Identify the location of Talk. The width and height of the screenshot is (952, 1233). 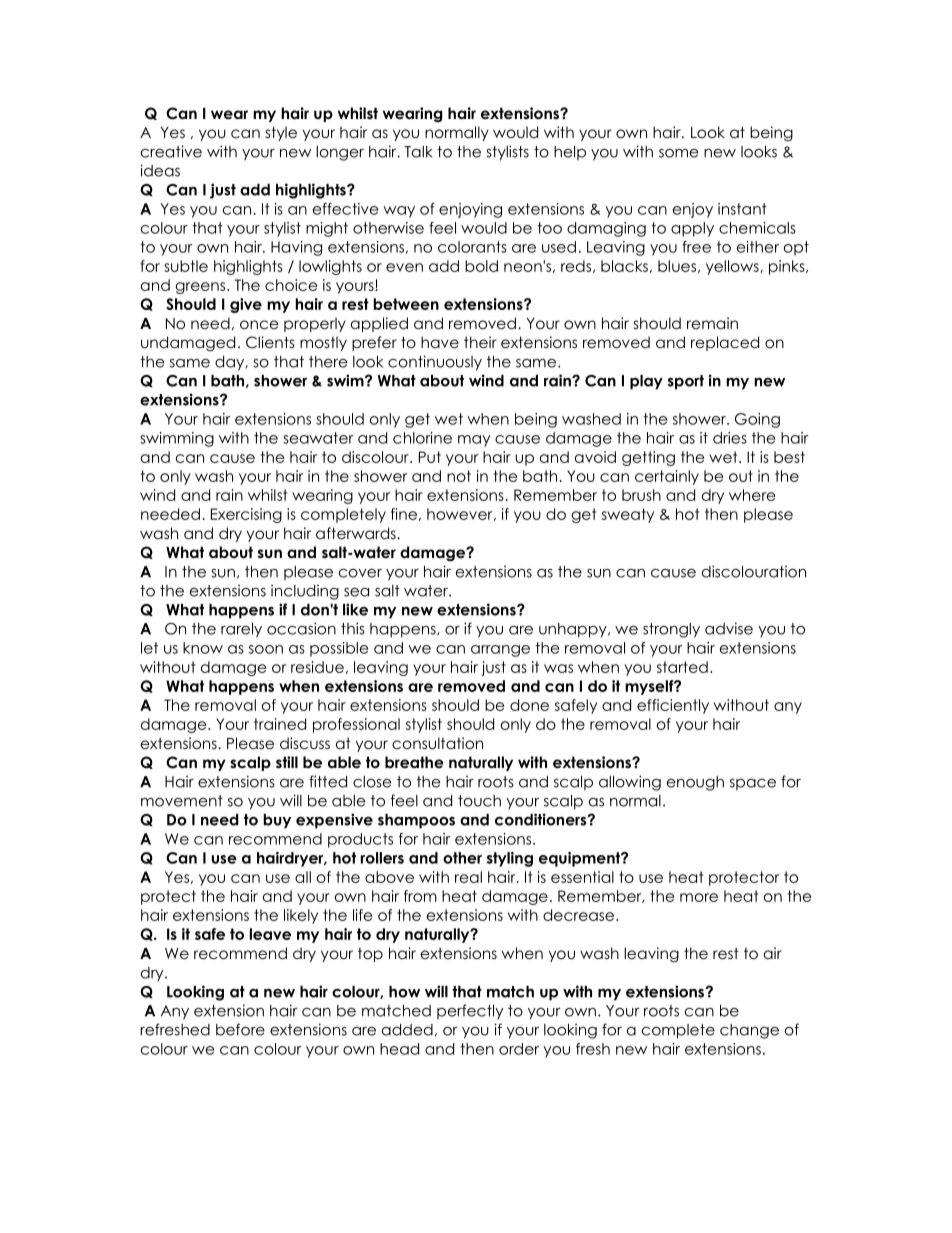
(418, 152).
